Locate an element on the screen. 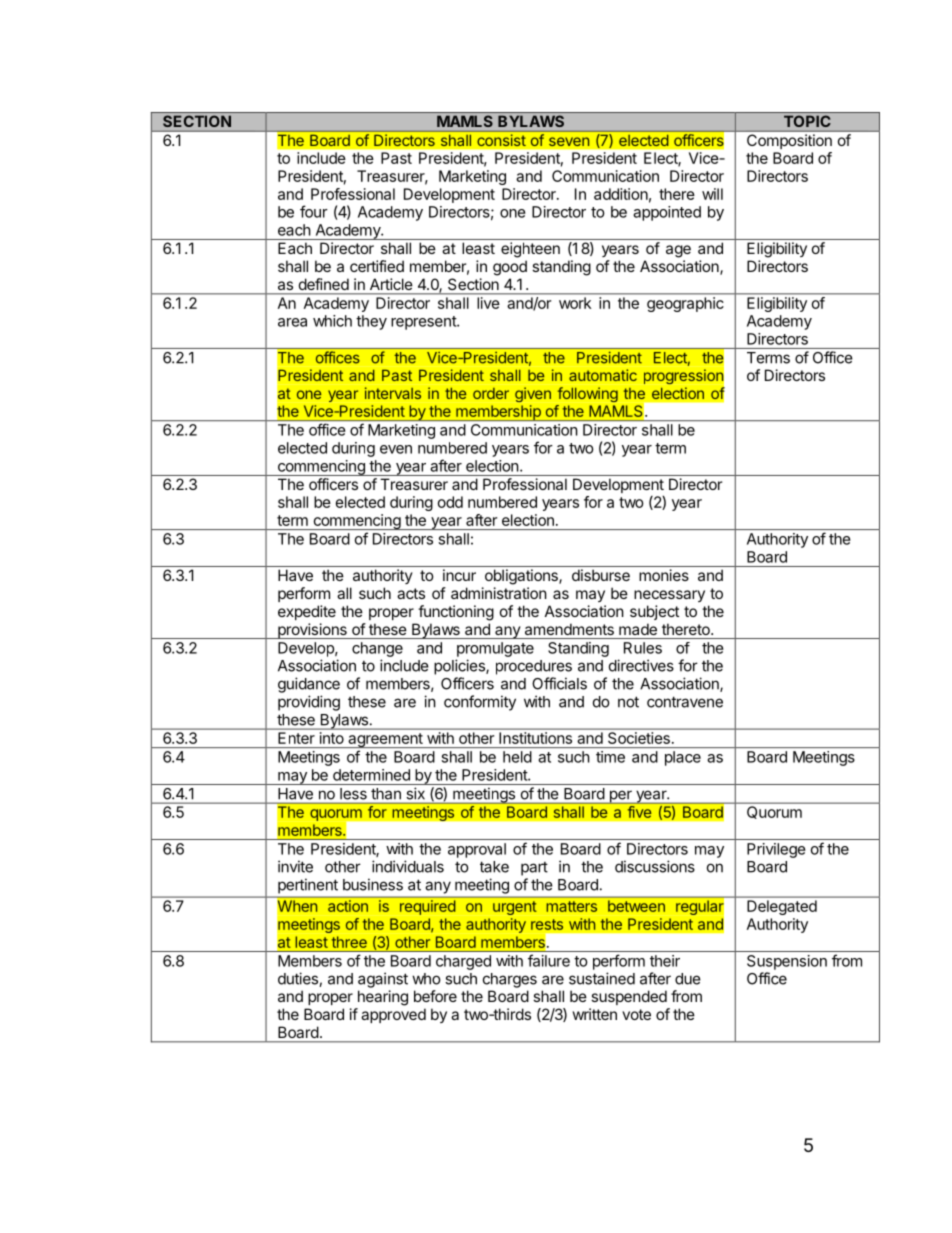 The height and width of the screenshot is (1233, 952). automatic is located at coordinates (603, 375).
